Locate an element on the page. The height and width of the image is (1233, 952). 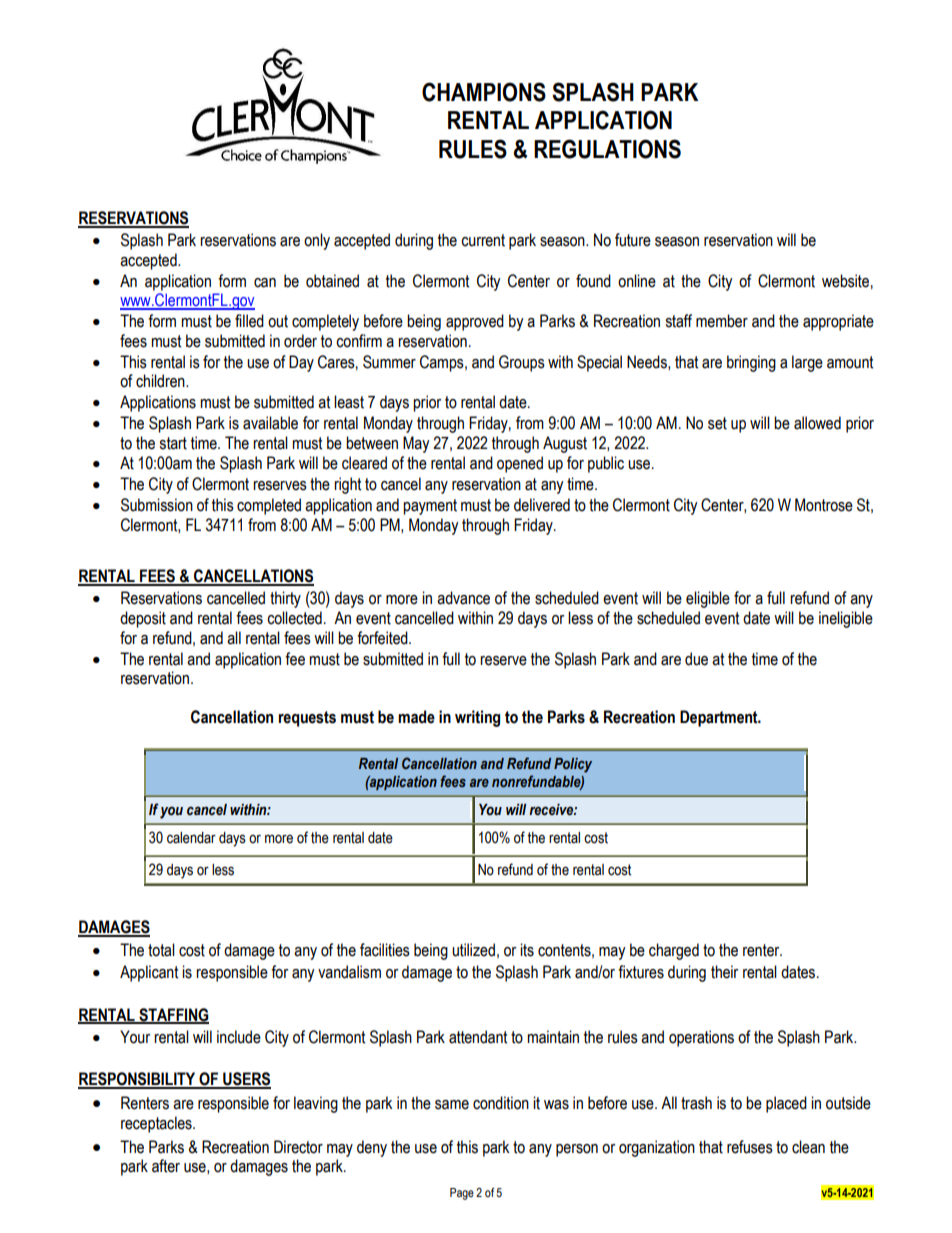
advance is located at coordinates (463, 598).
